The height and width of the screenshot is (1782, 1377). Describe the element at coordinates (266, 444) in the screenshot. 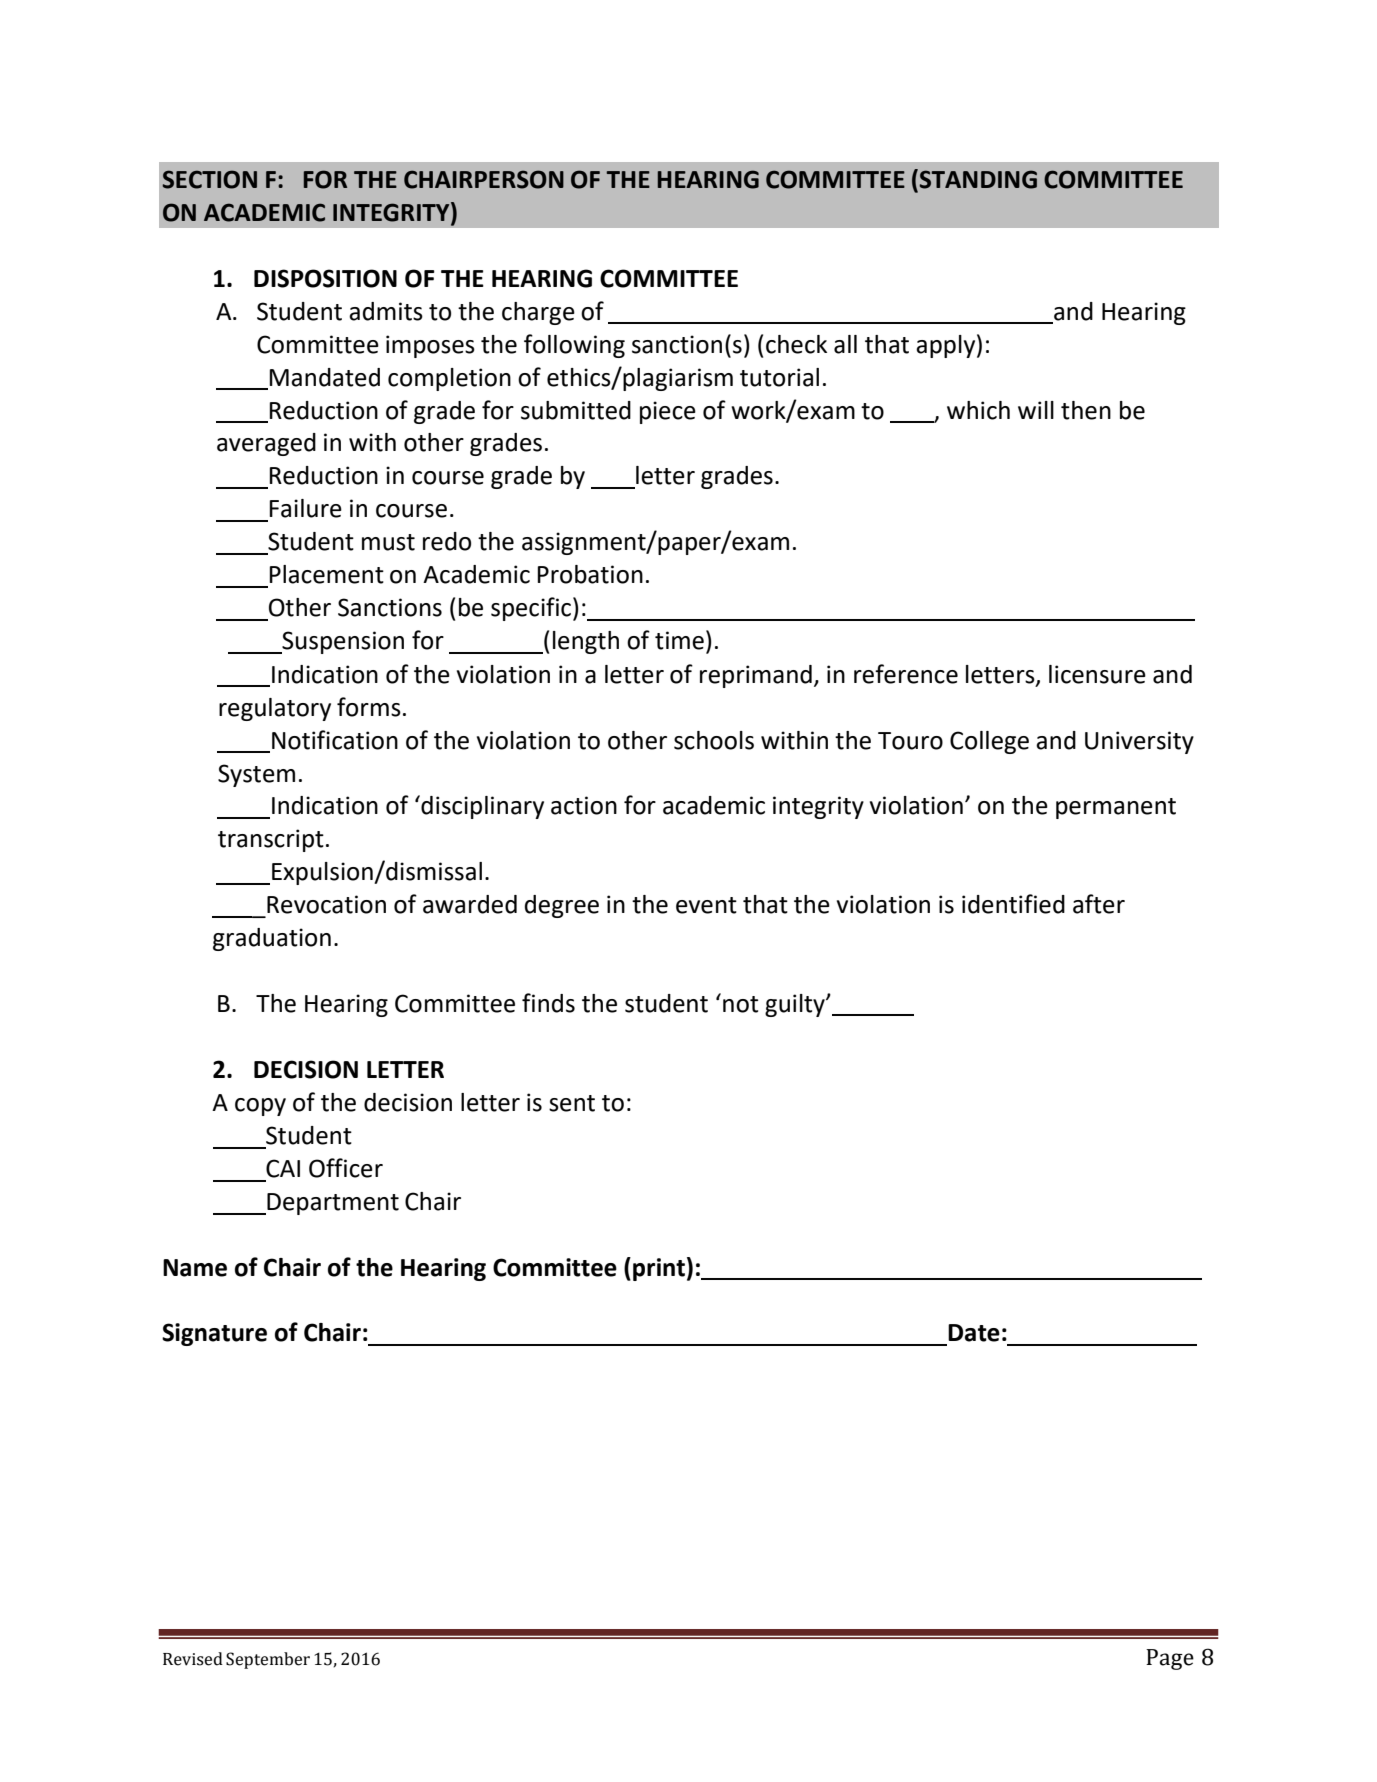

I see `averaged` at that location.
